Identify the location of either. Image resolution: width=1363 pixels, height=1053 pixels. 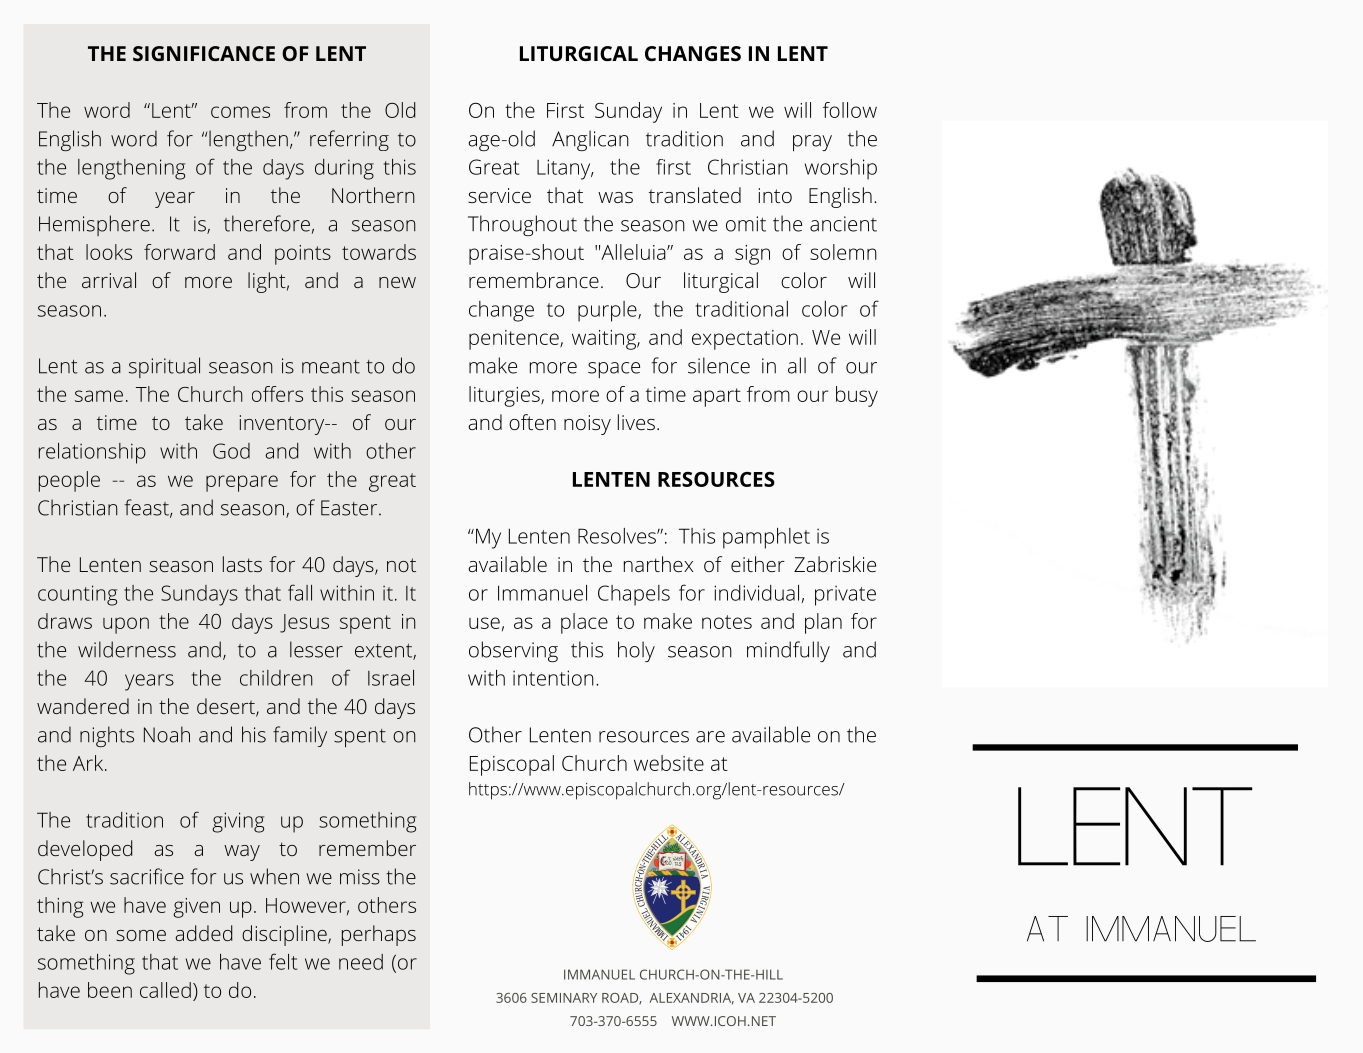
(758, 564).
